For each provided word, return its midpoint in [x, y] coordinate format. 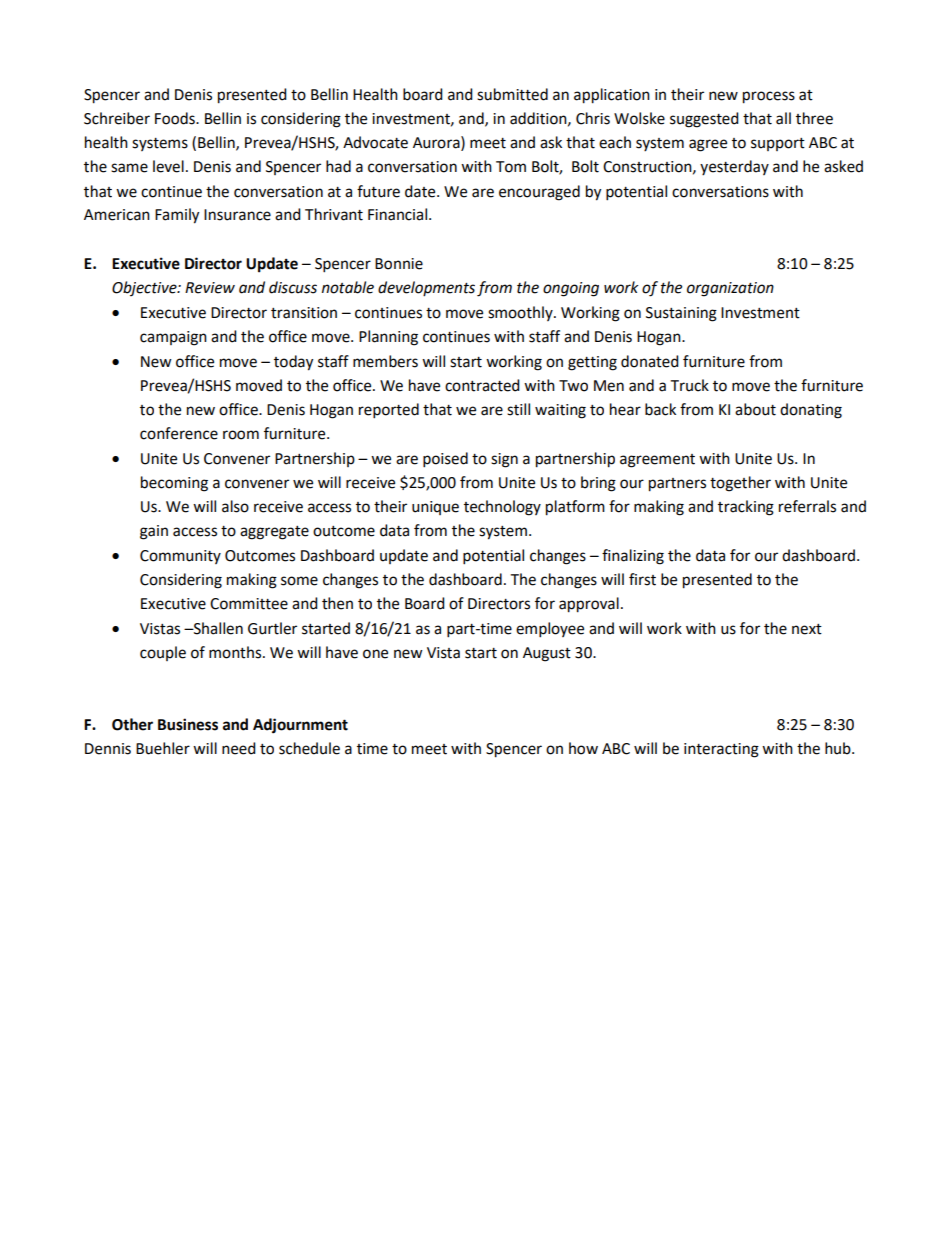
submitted [512, 94]
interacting [721, 750]
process [769, 97]
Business [188, 724]
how [583, 748]
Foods [176, 118]
